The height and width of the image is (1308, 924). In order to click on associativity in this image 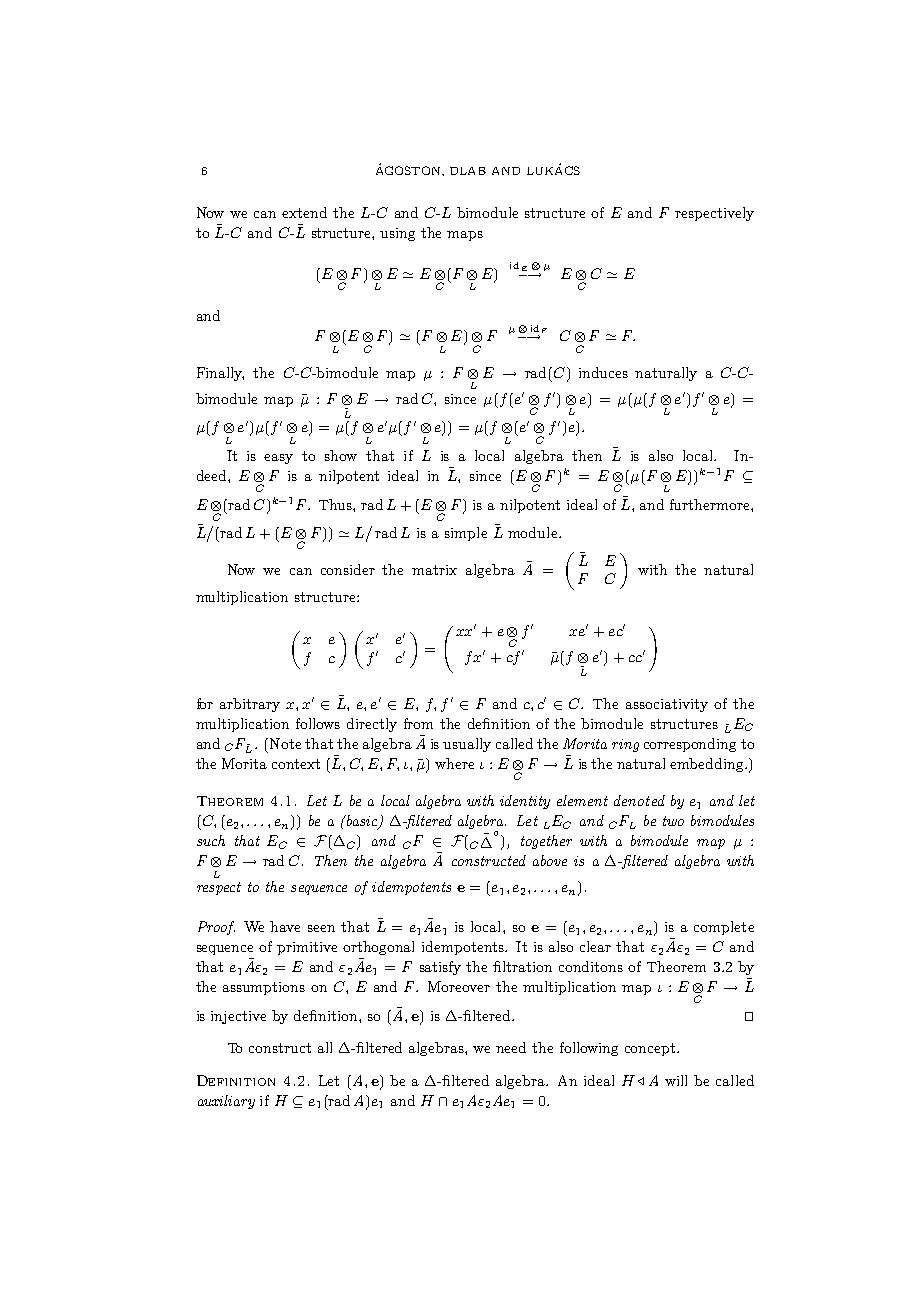, I will do `click(667, 705)`.
